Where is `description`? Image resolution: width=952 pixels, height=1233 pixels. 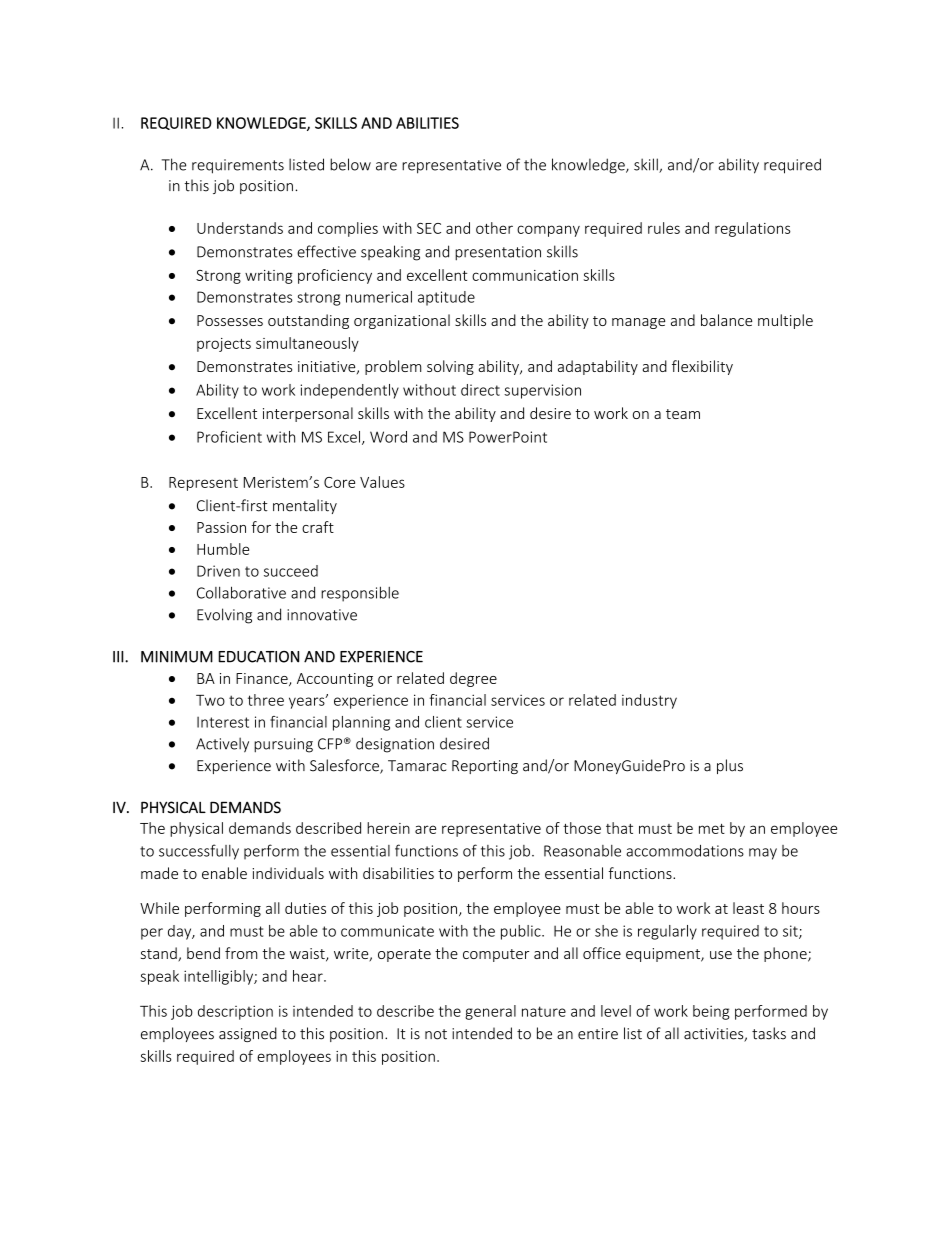 description is located at coordinates (235, 1012).
